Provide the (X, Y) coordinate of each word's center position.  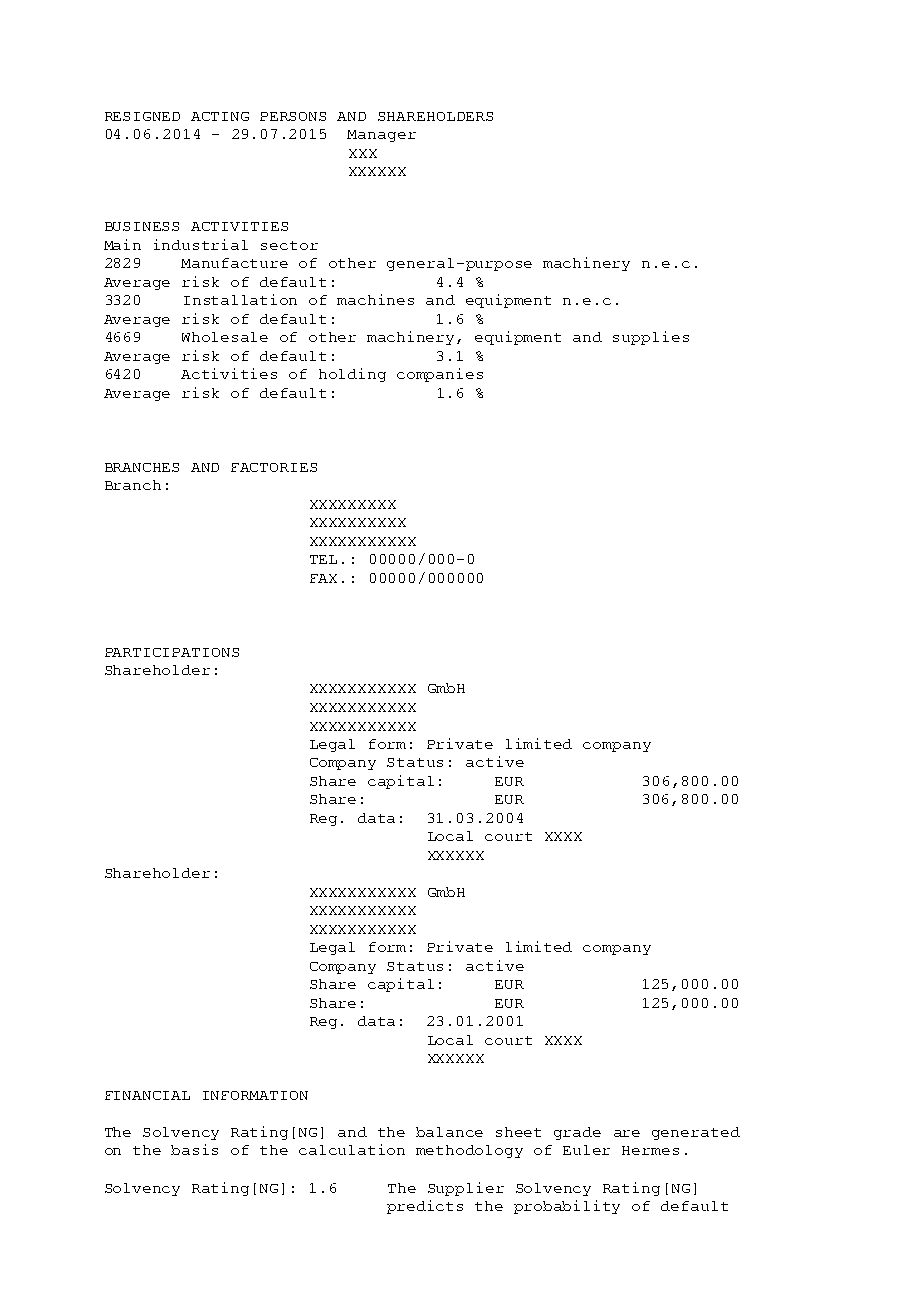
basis (194, 1149)
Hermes (650, 1150)
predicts (425, 1207)
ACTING (220, 116)
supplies (651, 338)
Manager (381, 136)
